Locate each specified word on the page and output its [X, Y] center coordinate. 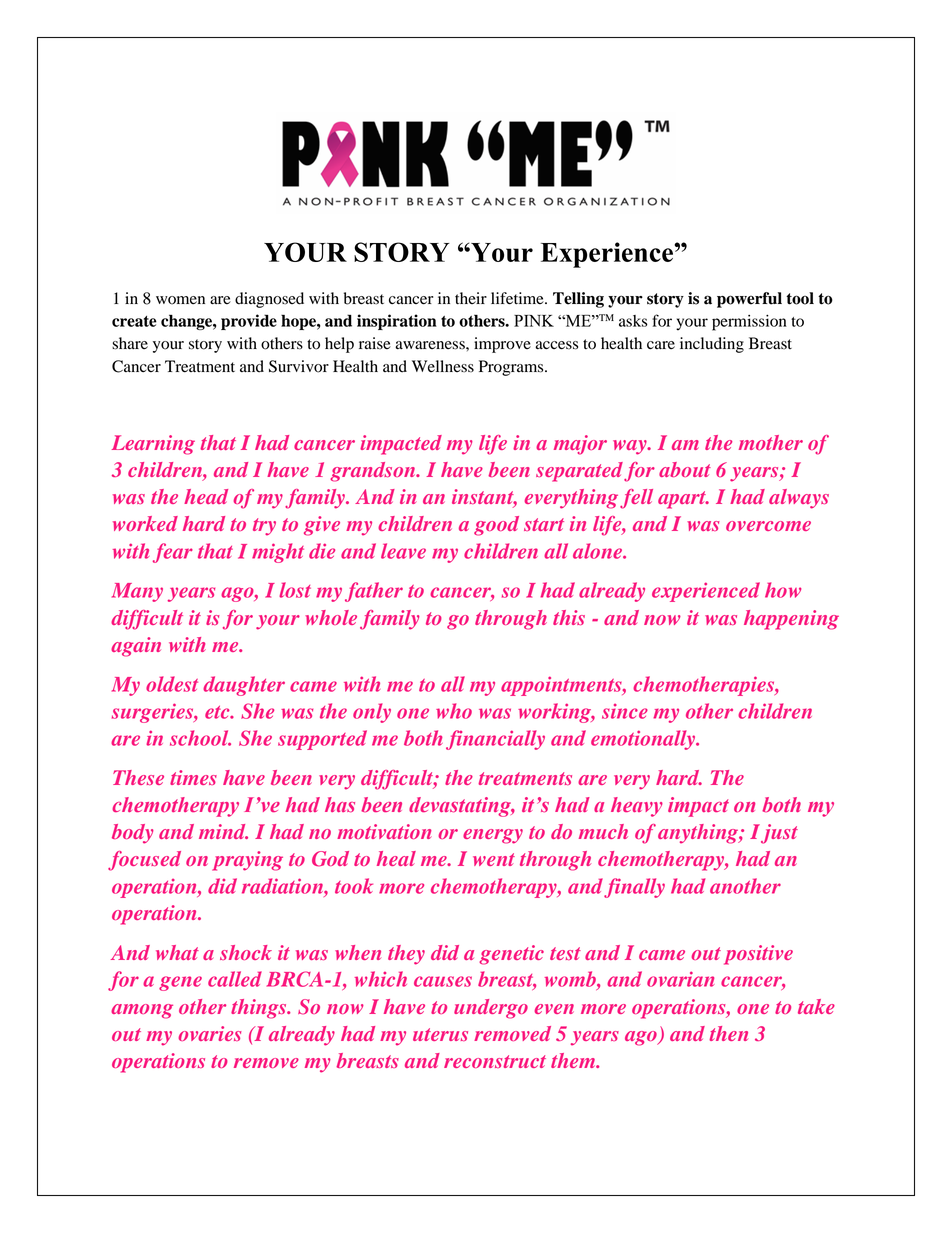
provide [249, 322]
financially [495, 740]
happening [791, 620]
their [471, 298]
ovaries [209, 1033]
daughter [244, 686]
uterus [440, 1034]
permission [749, 323]
